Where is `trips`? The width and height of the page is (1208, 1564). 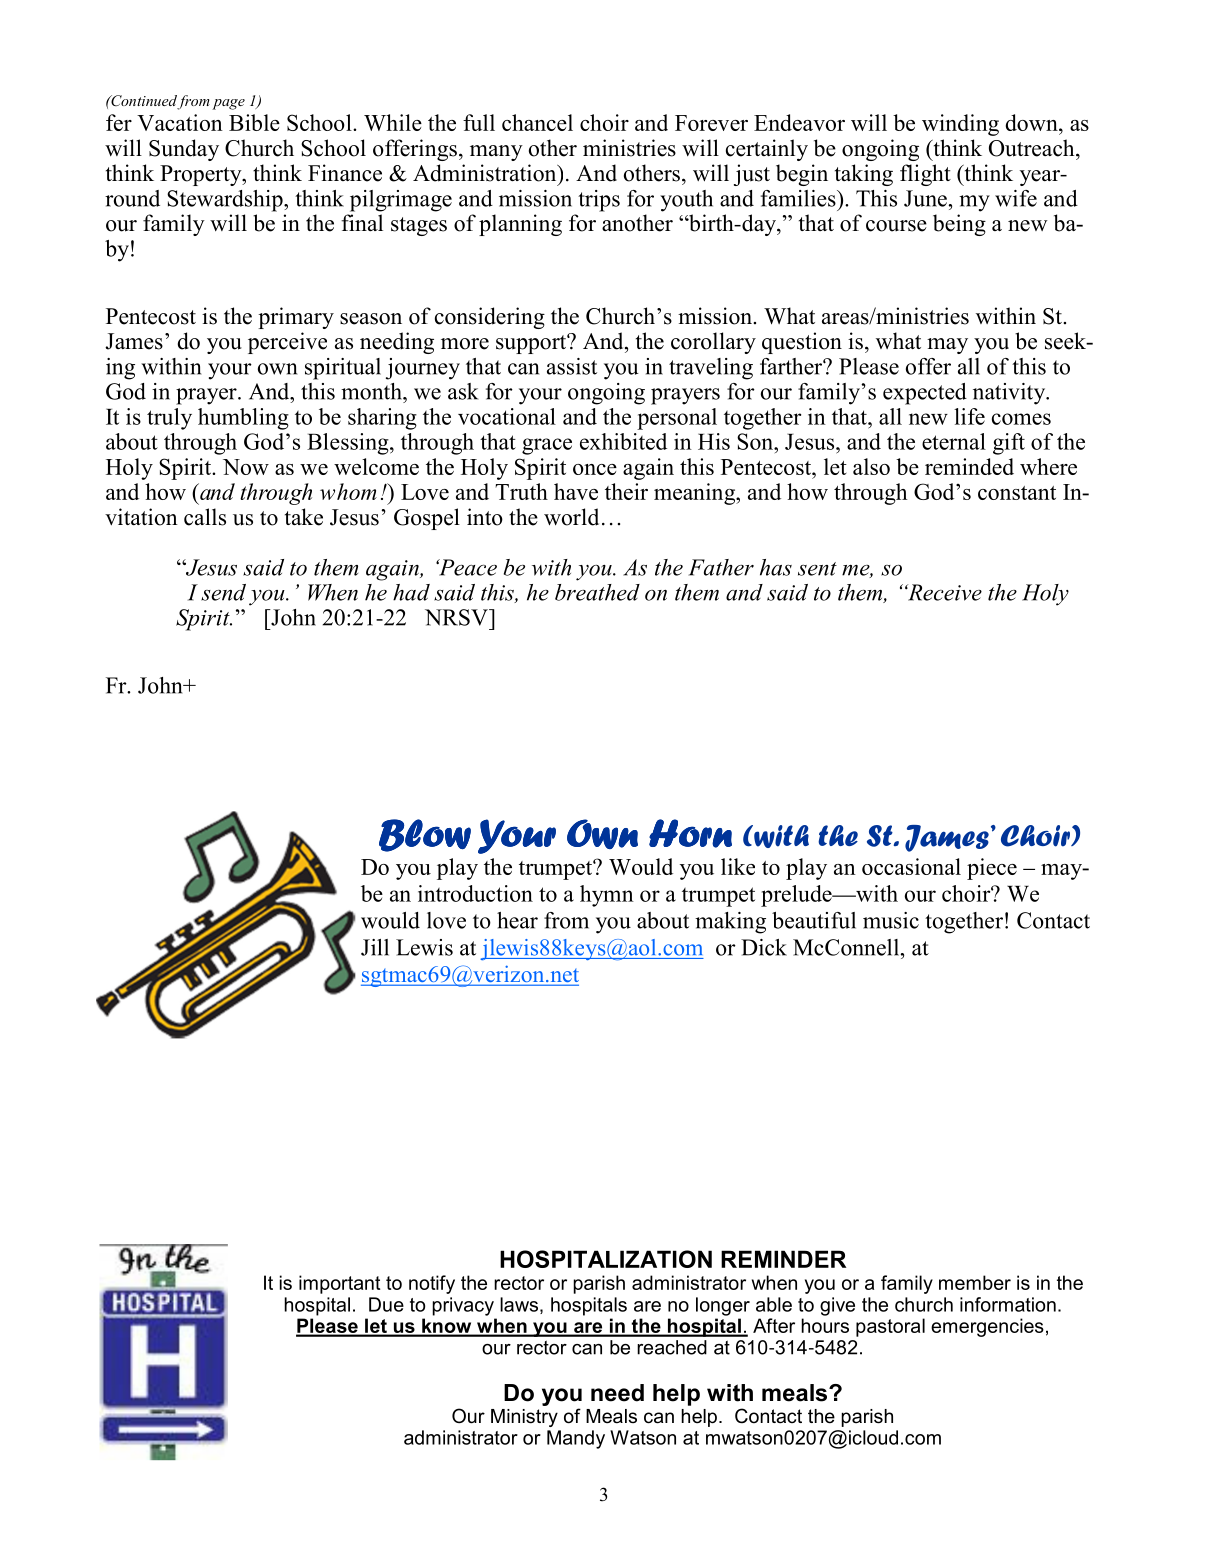 trips is located at coordinates (599, 201).
